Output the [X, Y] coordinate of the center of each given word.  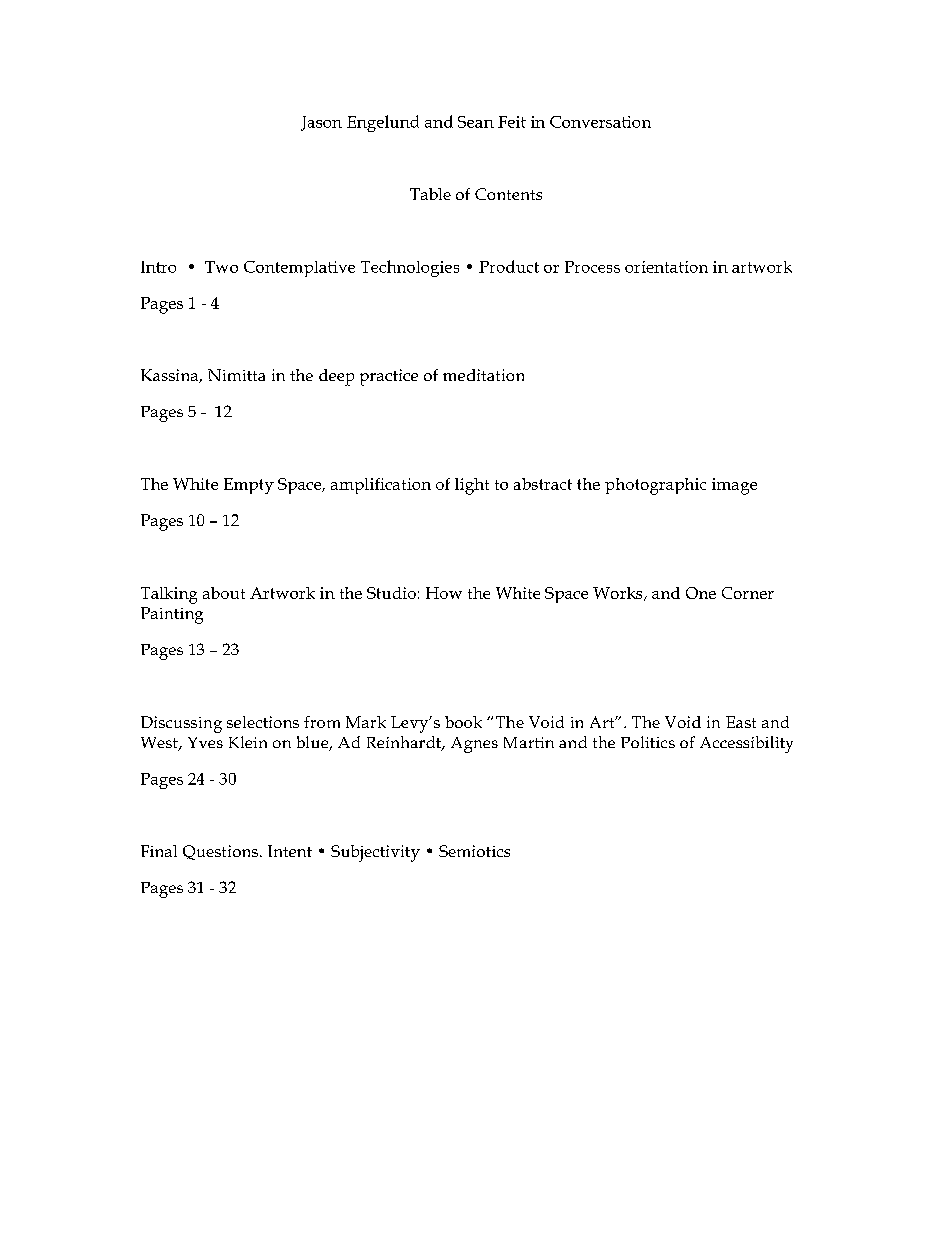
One [701, 593]
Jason [321, 123]
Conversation [600, 122]
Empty [249, 486]
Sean [476, 122]
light [472, 486]
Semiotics [474, 851]
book [463, 722]
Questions [222, 852]
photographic [655, 486]
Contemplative [299, 269]
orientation [666, 267]
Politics [648, 742]
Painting [172, 615]
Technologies [410, 268]
